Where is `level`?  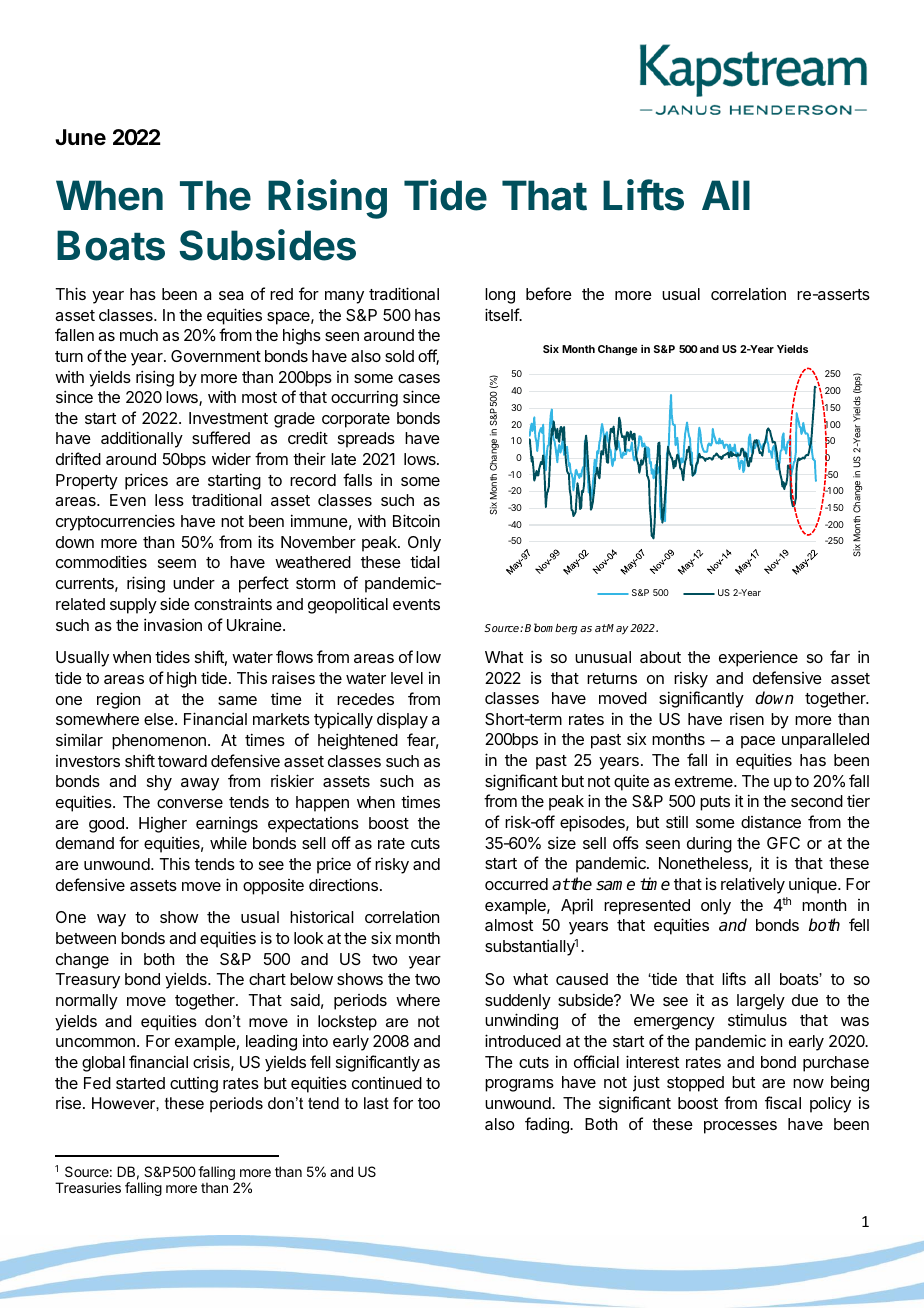 level is located at coordinates (407, 678).
